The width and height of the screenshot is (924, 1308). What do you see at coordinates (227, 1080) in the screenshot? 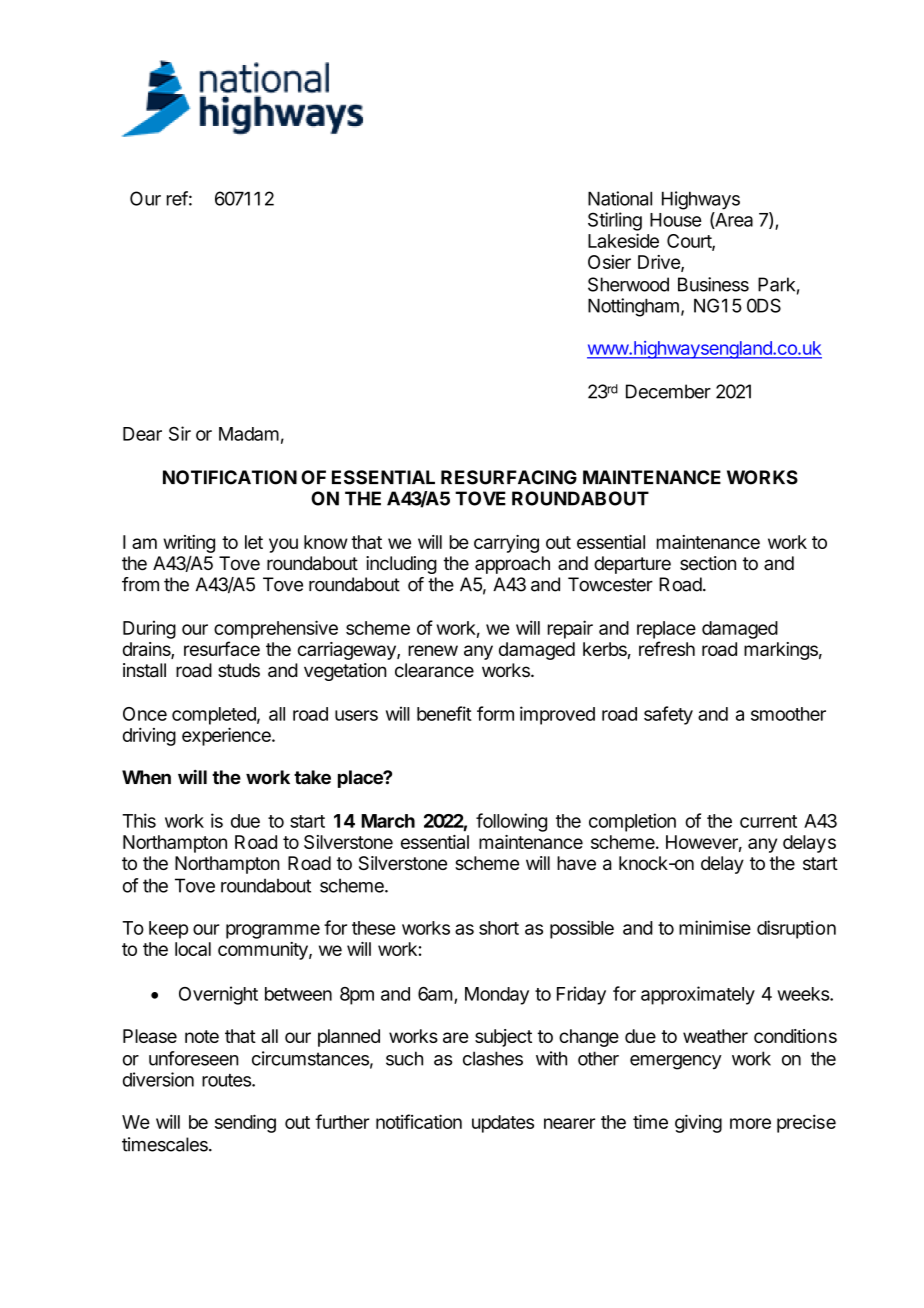
I see `routes` at bounding box center [227, 1080].
